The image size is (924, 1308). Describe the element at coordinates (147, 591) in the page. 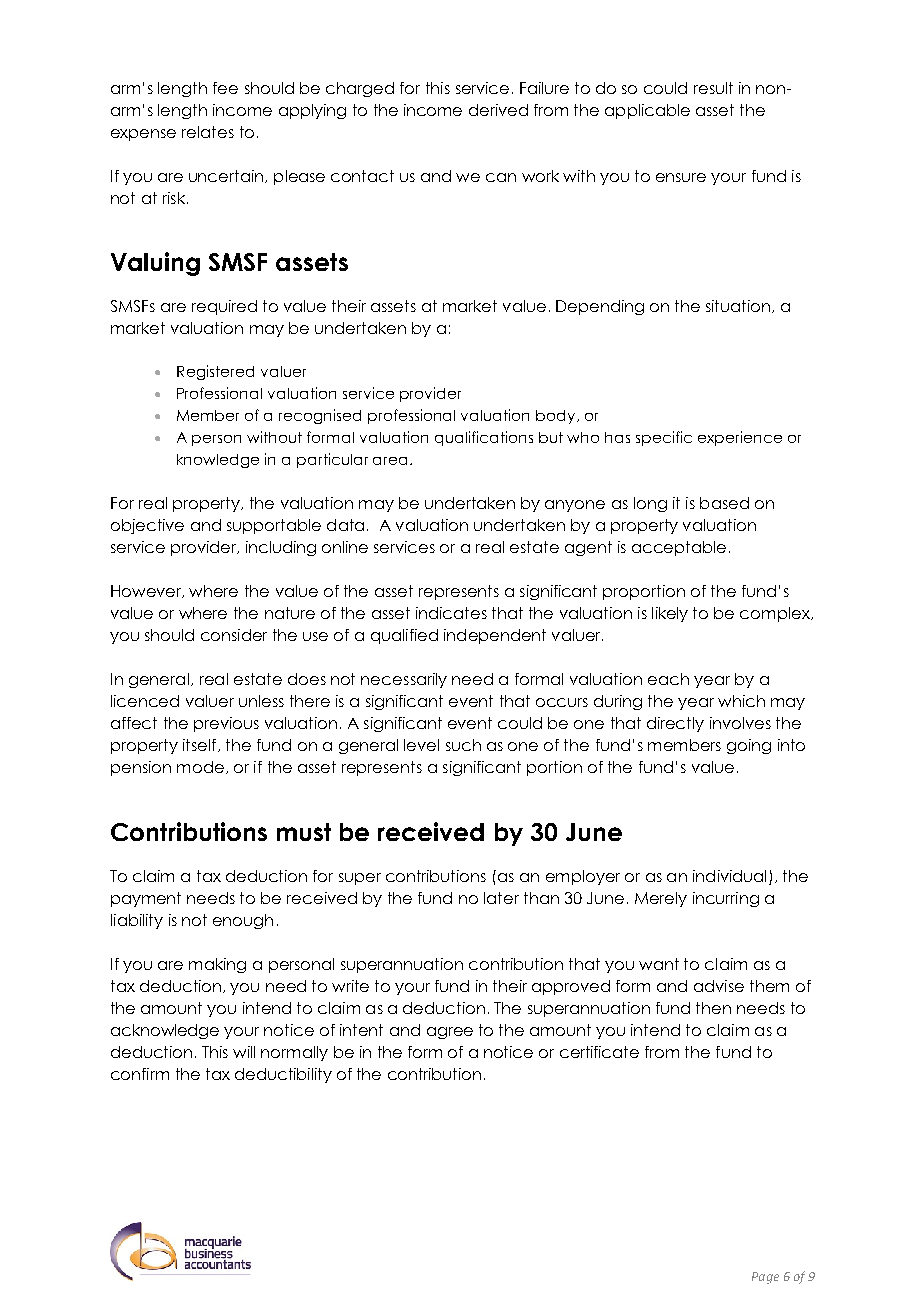

I see `However` at that location.
